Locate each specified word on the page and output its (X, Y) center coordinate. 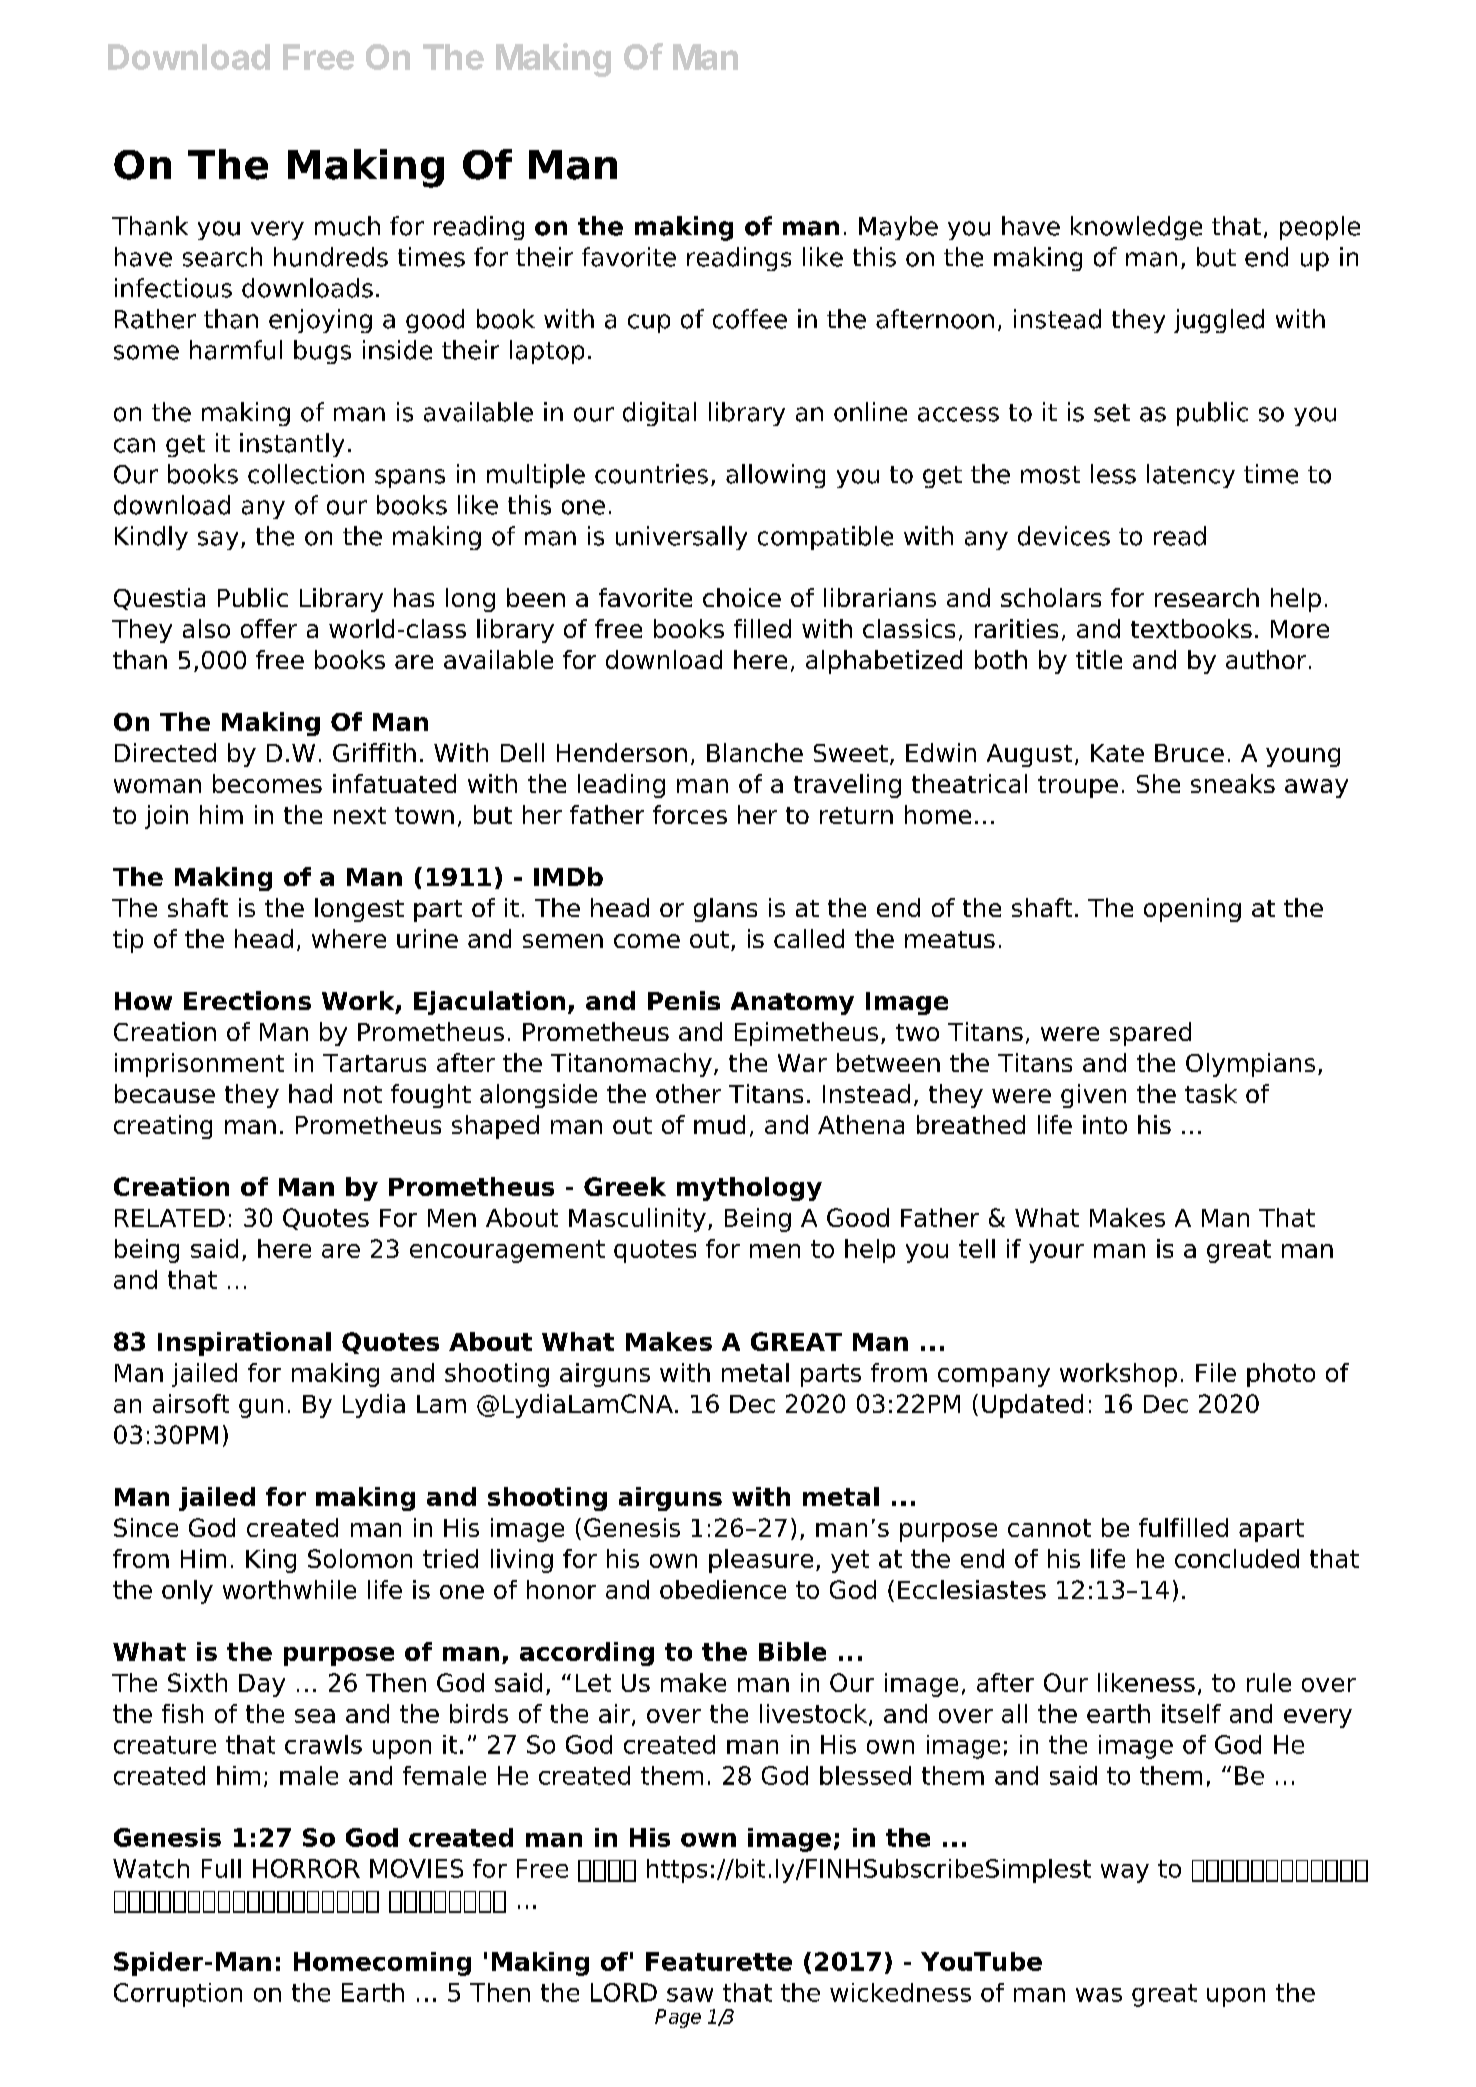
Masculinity (637, 1220)
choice (742, 597)
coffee (750, 319)
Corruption (178, 1995)
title (1099, 659)
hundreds (331, 257)
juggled (1219, 321)
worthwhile (289, 1589)
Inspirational (244, 1344)
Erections (247, 1000)
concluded (1237, 1558)
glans (725, 910)
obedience (723, 1589)
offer (269, 628)
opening (1192, 910)
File (1216, 1372)
